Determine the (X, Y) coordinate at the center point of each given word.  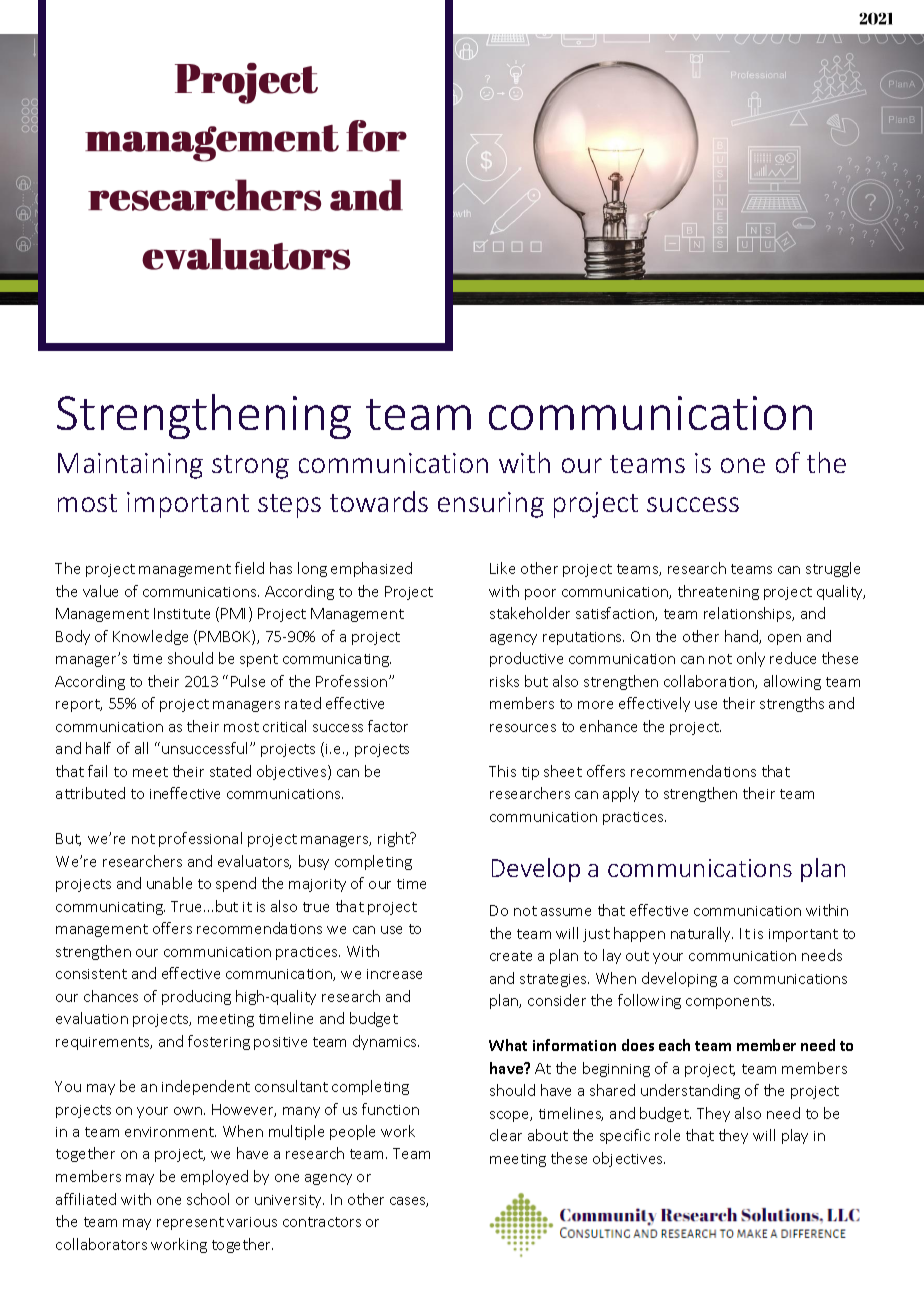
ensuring (491, 505)
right (395, 839)
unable (169, 883)
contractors (322, 1222)
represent (190, 1223)
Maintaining (130, 466)
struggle (833, 569)
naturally (702, 934)
